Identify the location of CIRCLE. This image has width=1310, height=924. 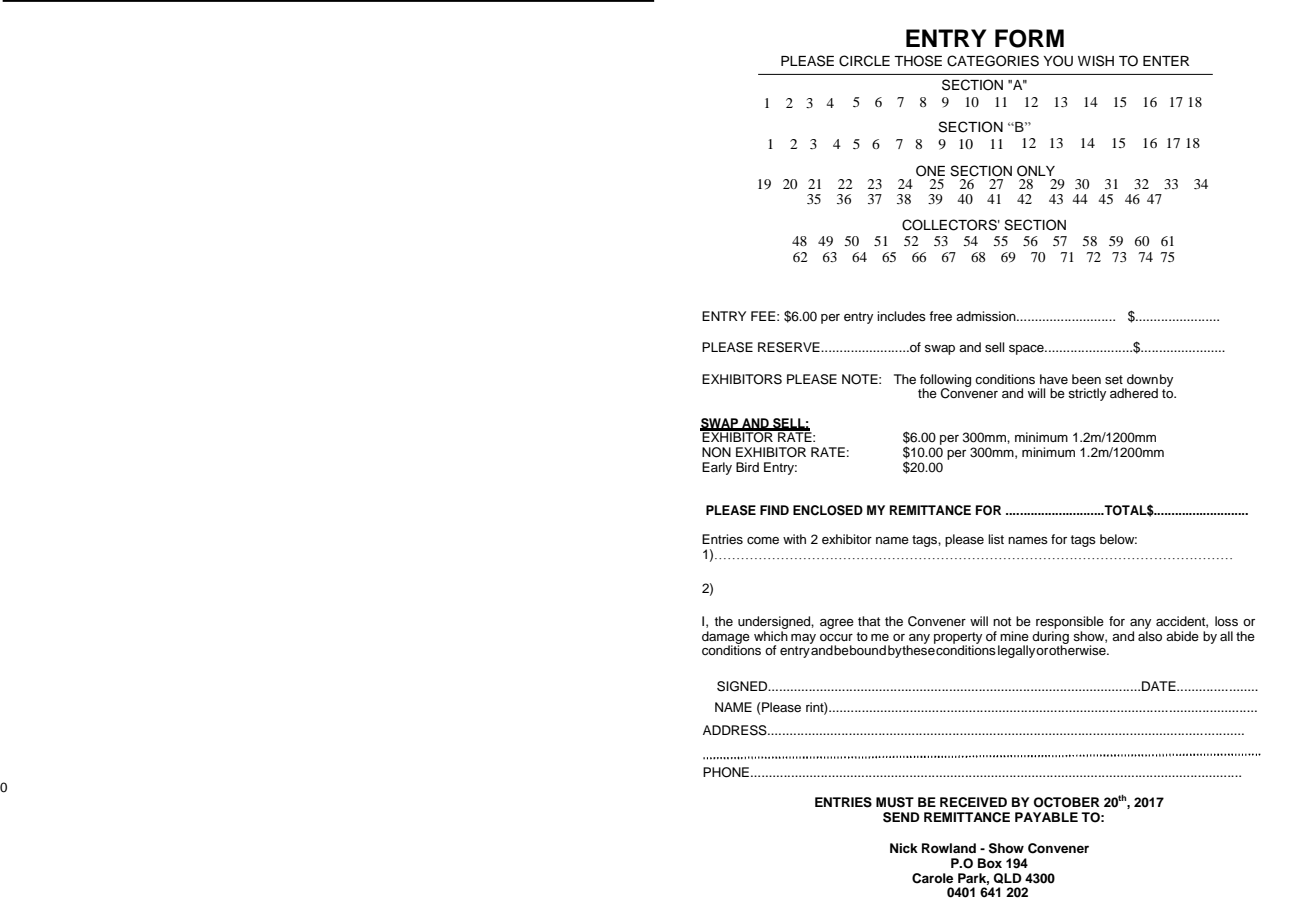
(864, 61).
